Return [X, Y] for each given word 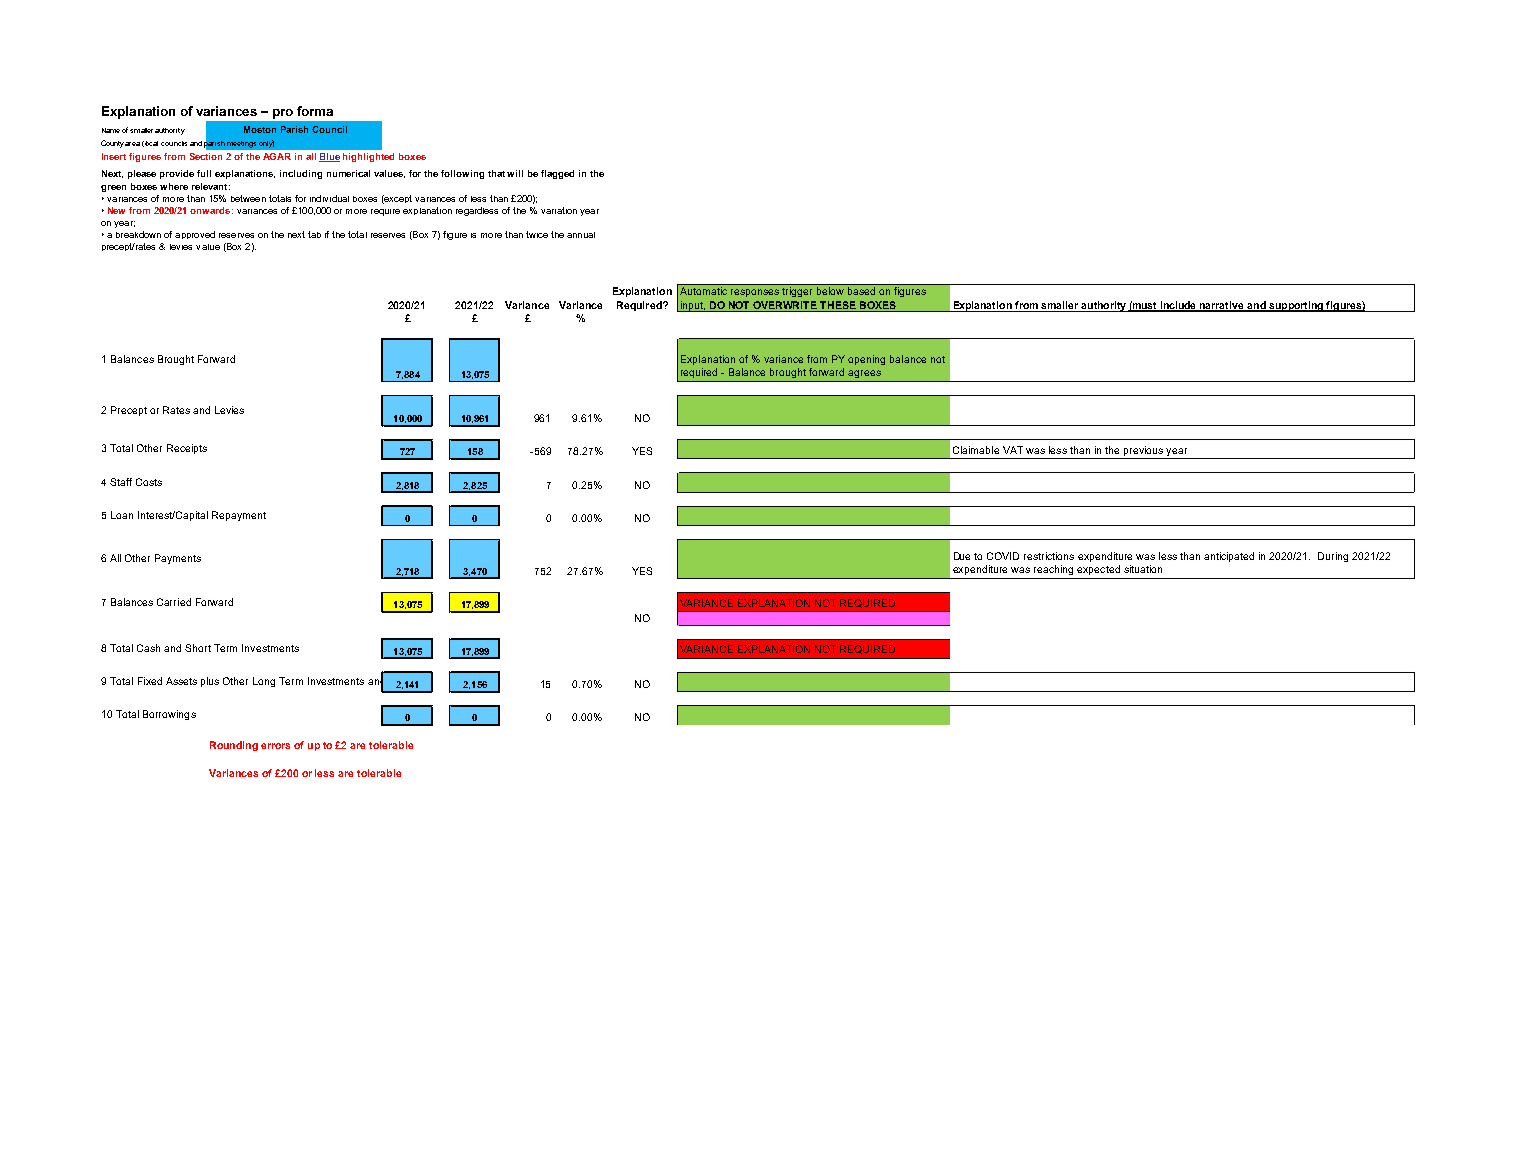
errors [275, 746]
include [1178, 306]
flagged [557, 174]
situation [1143, 569]
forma [315, 111]
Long [264, 682]
